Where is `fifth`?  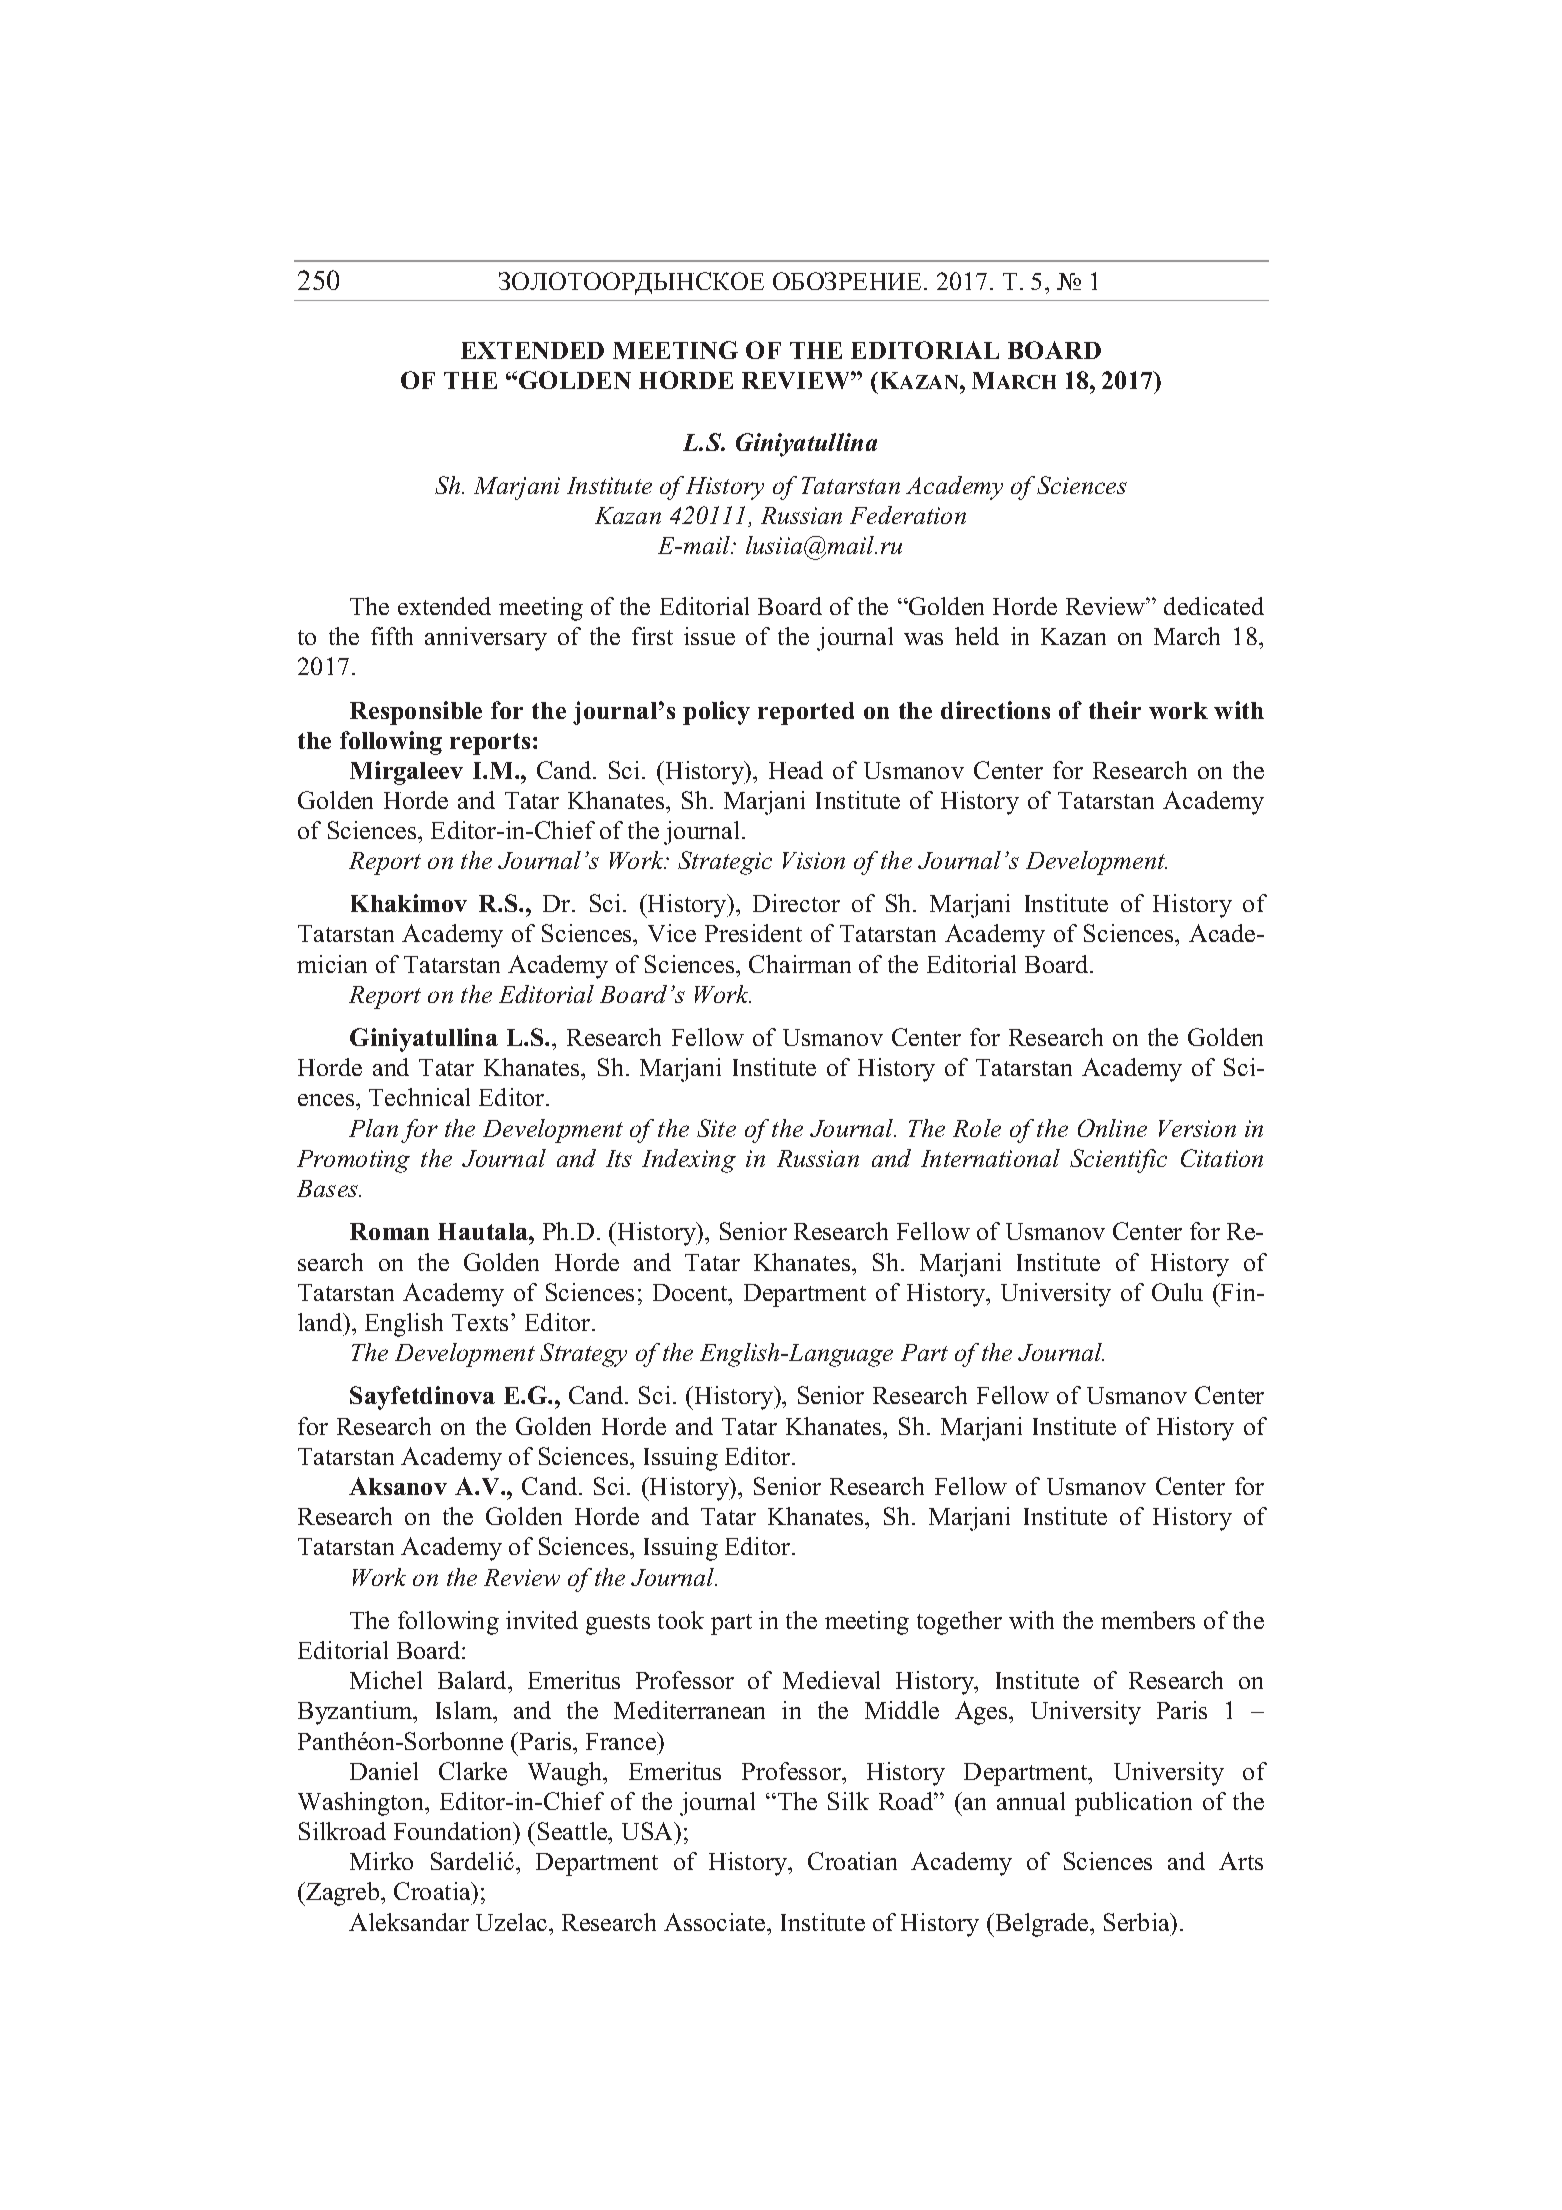 fifth is located at coordinates (392, 636).
